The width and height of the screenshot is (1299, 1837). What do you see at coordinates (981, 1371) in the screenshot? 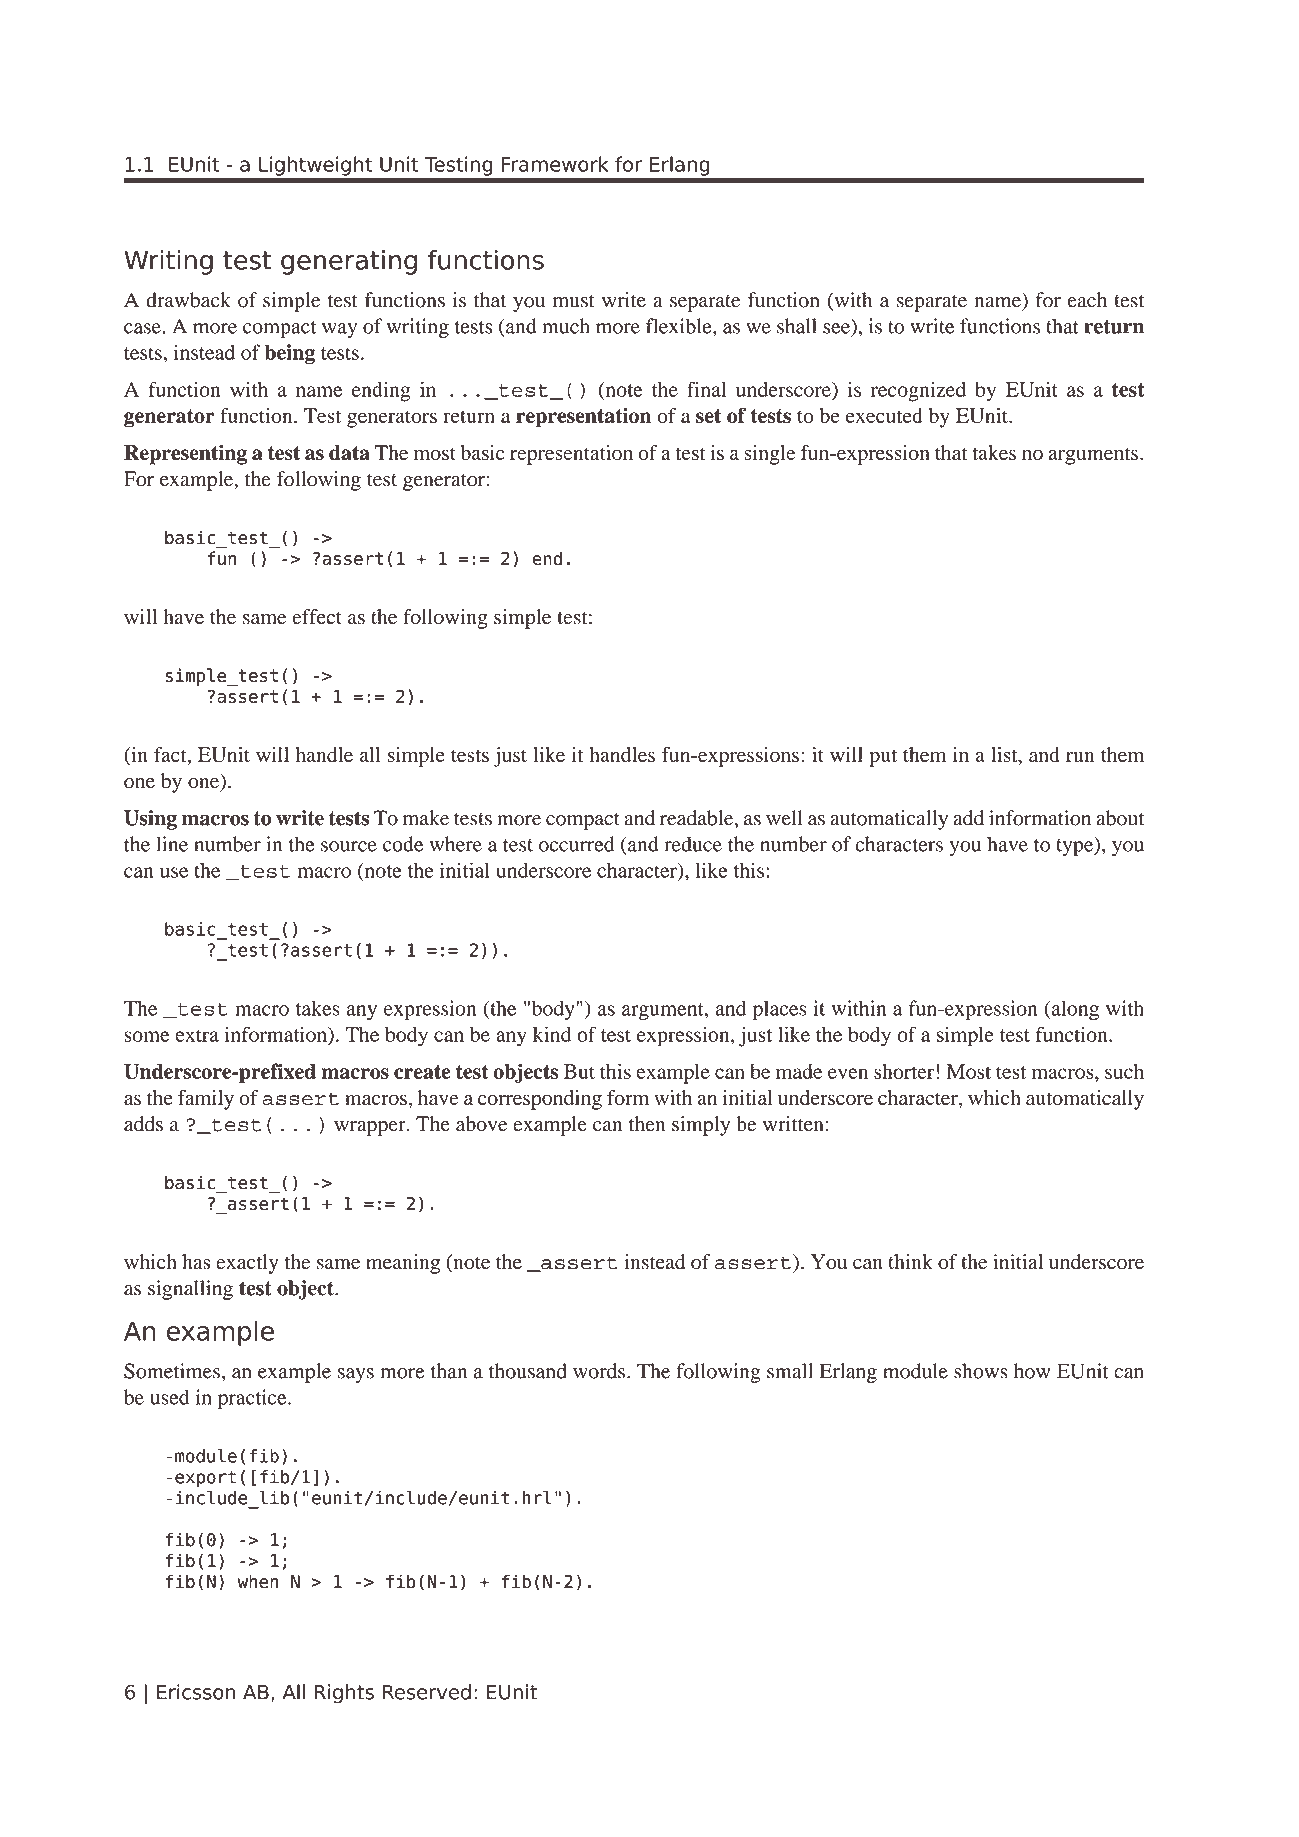
I see `shows` at bounding box center [981, 1371].
